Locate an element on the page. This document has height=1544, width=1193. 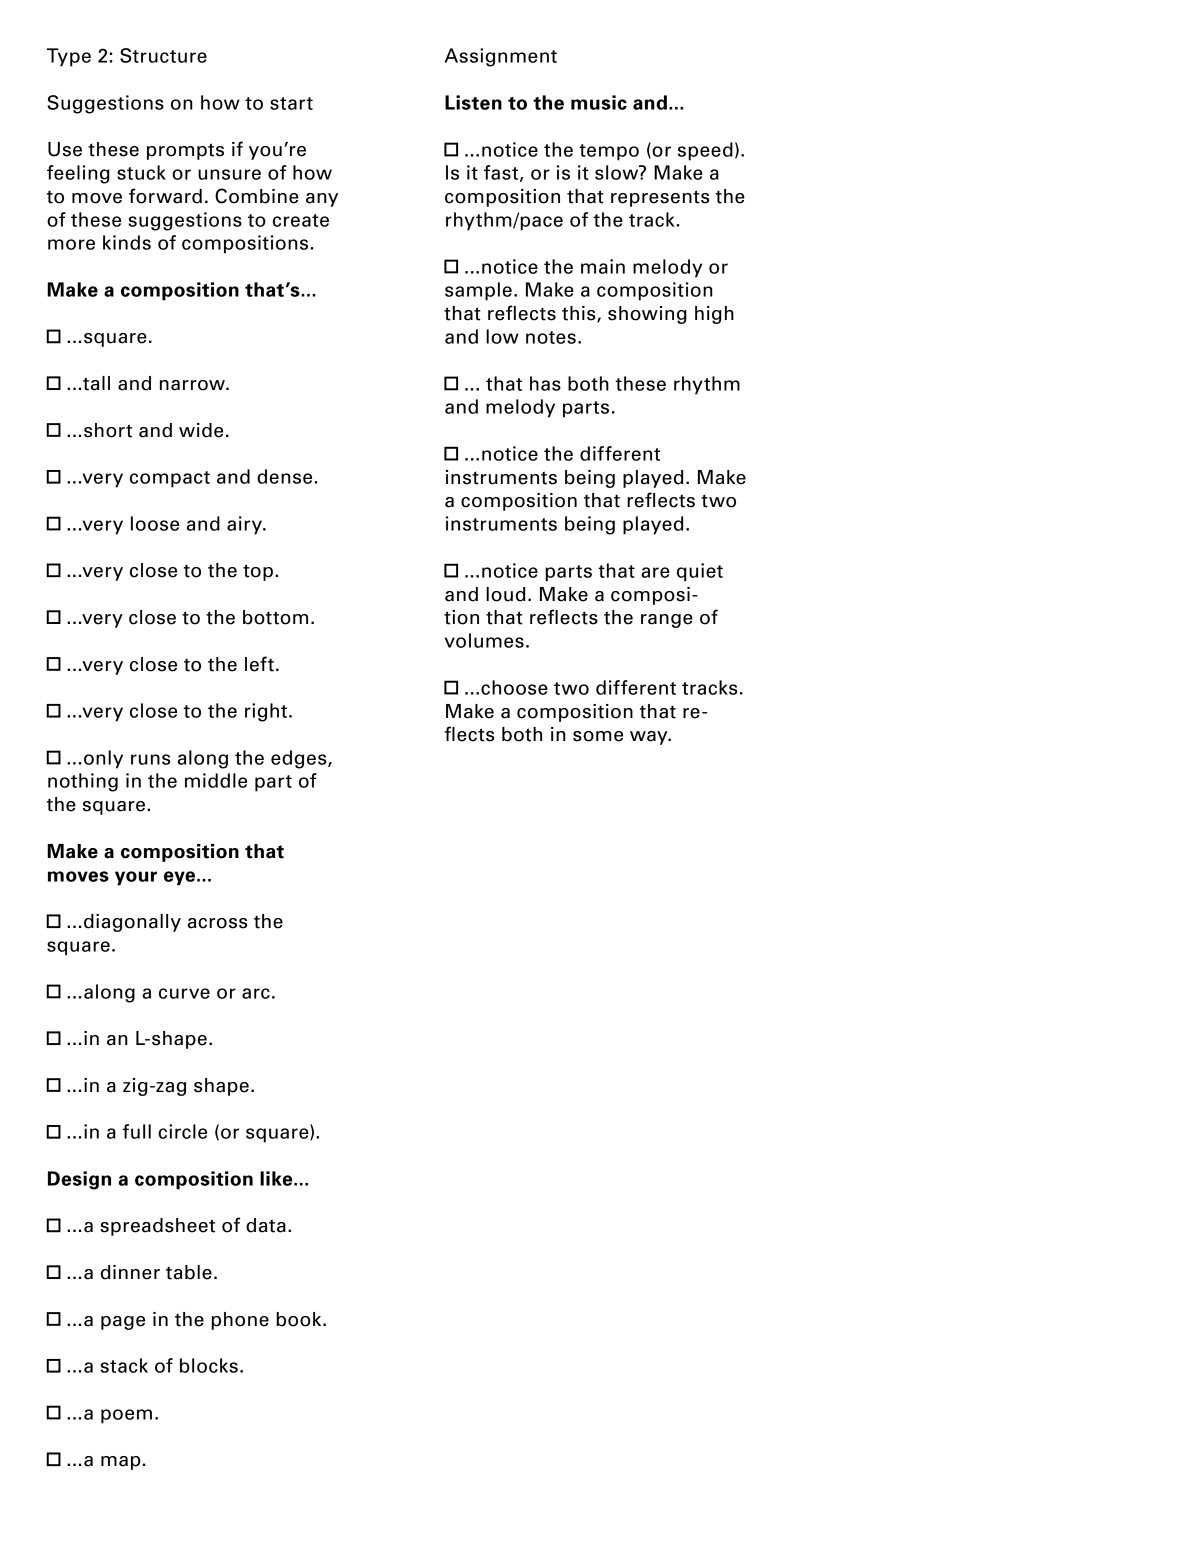
full is located at coordinates (136, 1131).
